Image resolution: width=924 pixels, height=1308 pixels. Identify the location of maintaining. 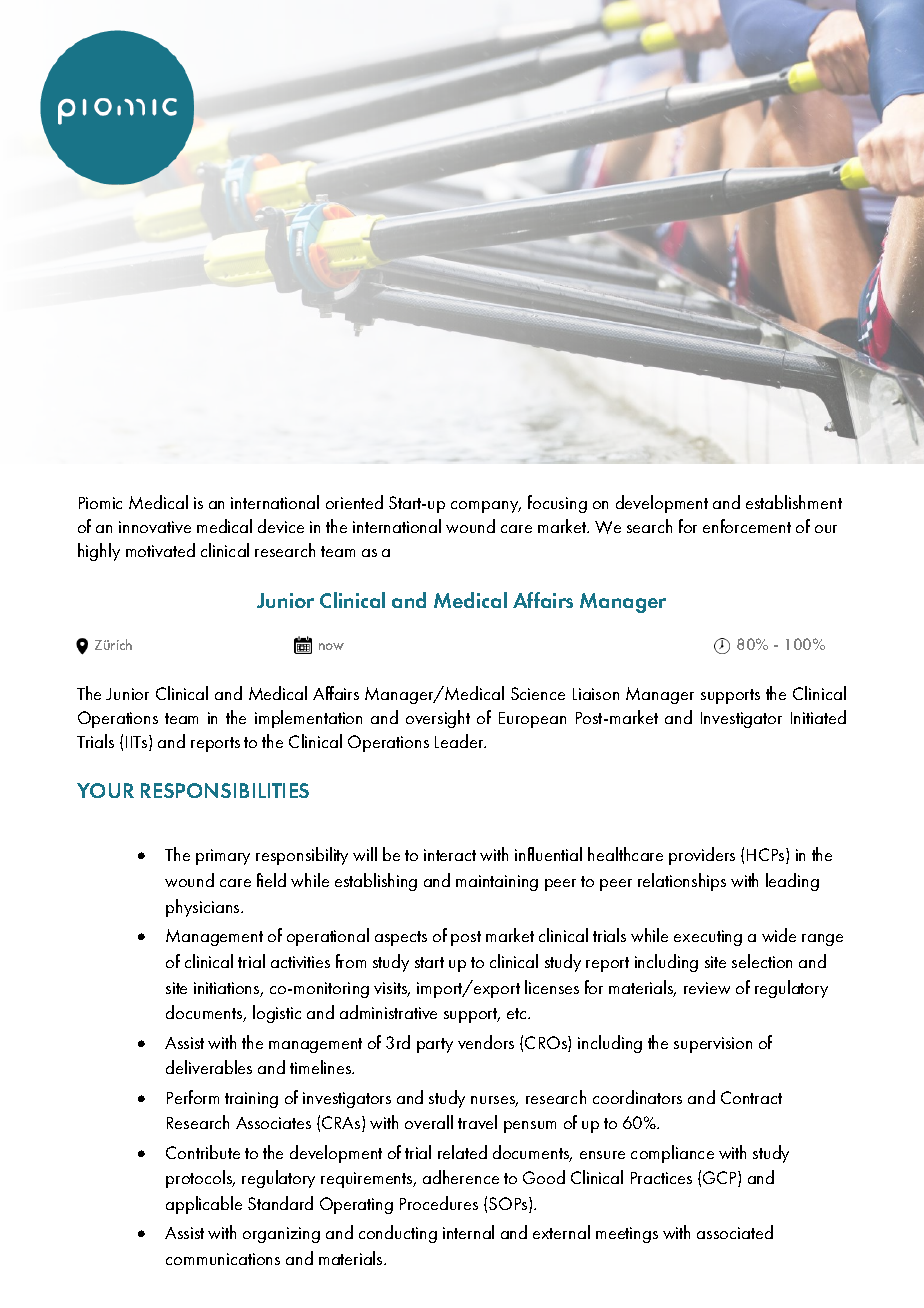
(497, 883).
